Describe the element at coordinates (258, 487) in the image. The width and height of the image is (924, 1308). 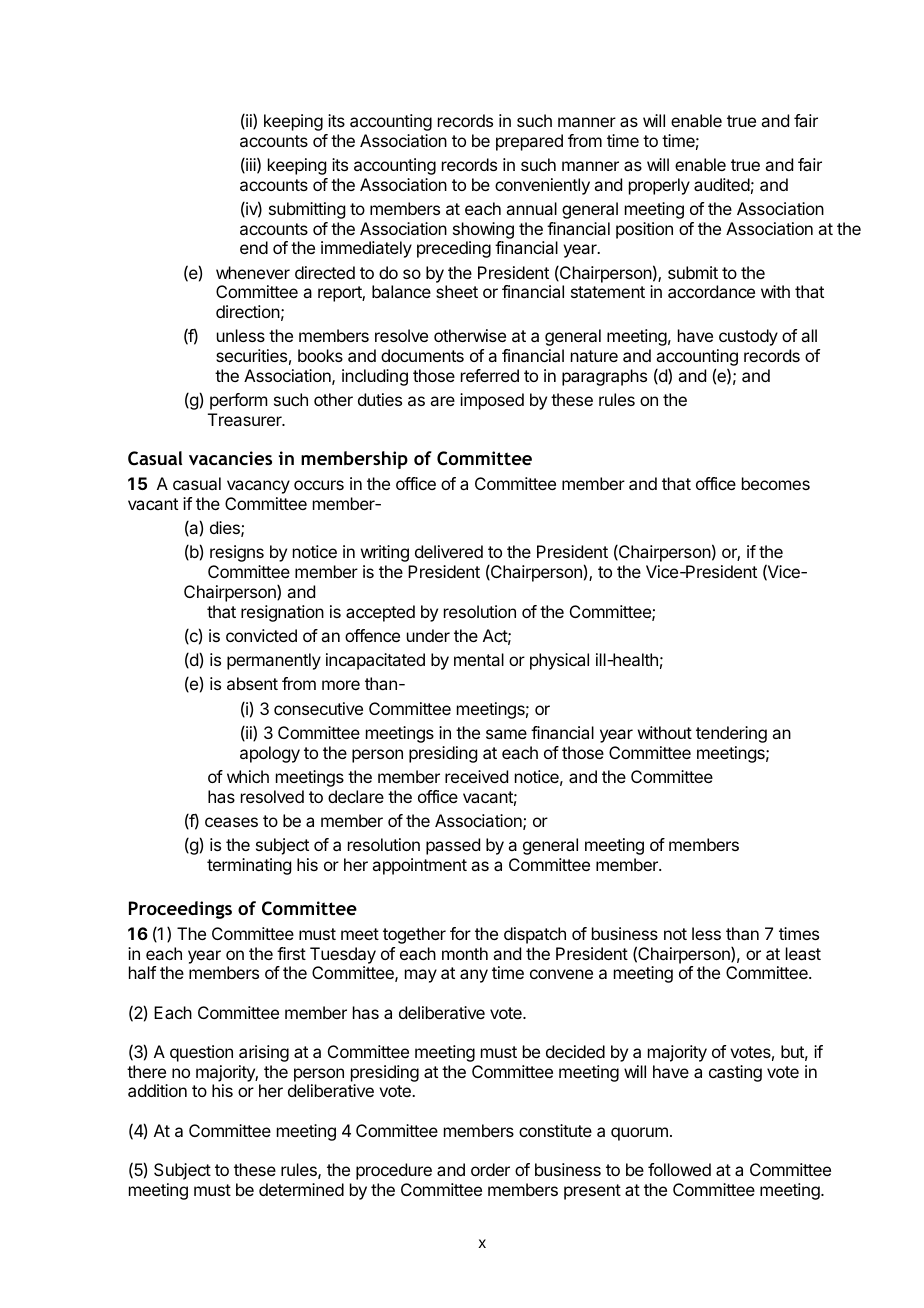
I see `vacancy` at that location.
